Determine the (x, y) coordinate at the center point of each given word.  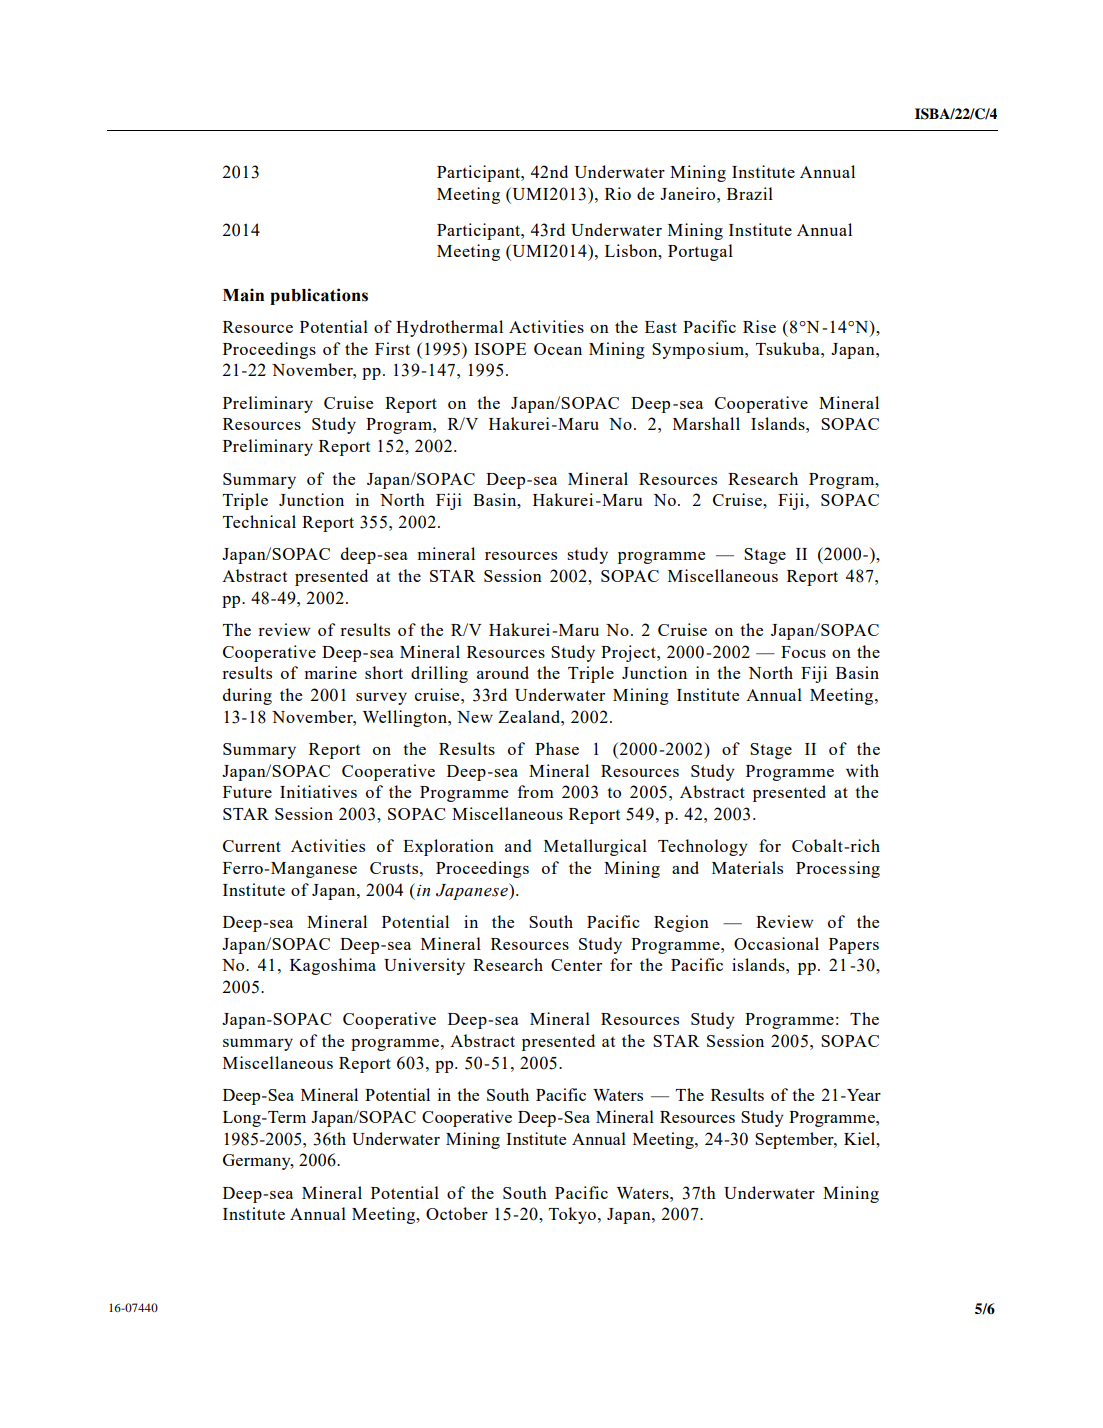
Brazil (750, 193)
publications (319, 296)
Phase (557, 748)
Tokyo (572, 1215)
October (457, 1213)
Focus (803, 652)
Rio (618, 193)
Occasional (776, 943)
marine (331, 672)
